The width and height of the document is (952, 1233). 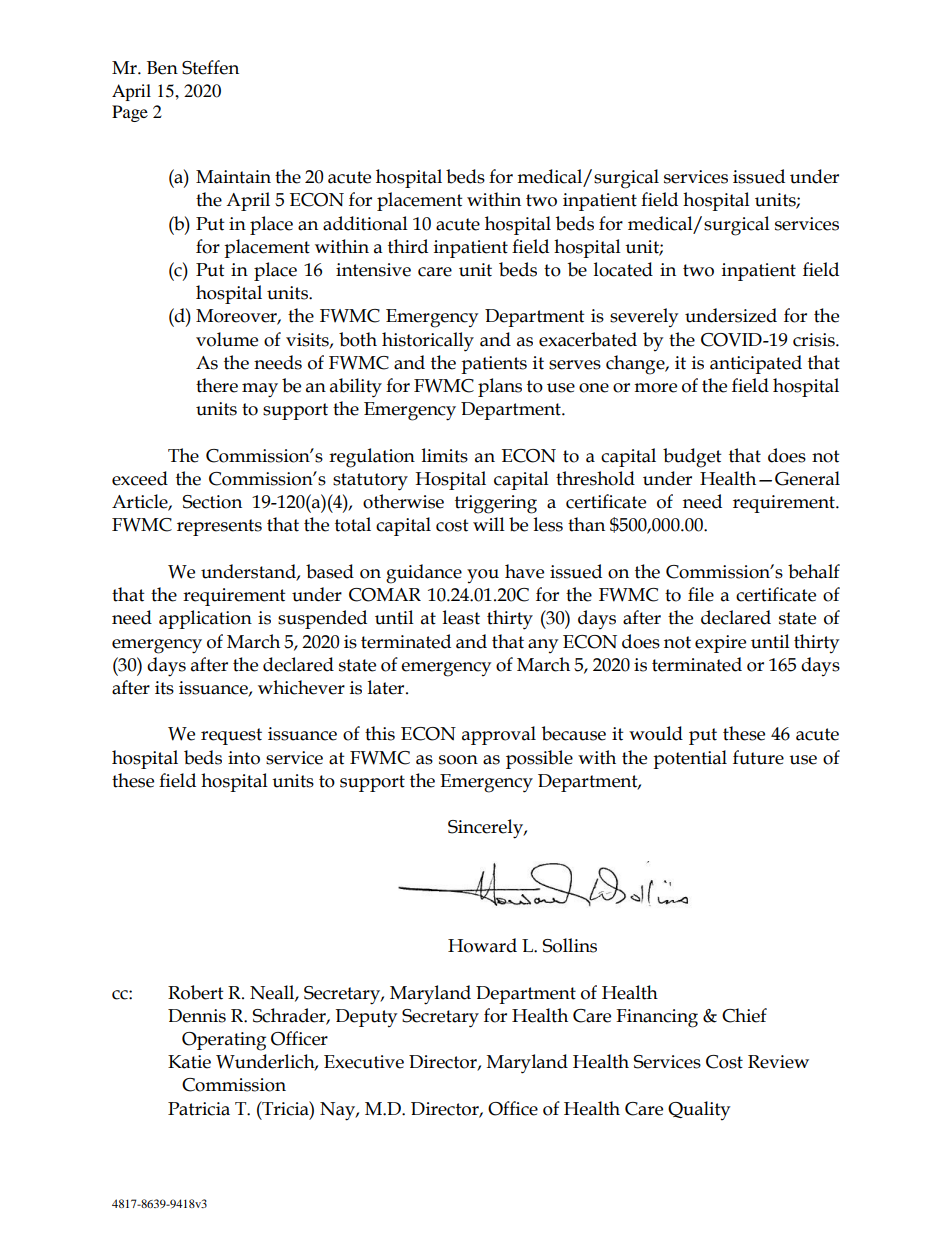 What do you see at coordinates (701, 594) in the document?
I see `file` at bounding box center [701, 594].
